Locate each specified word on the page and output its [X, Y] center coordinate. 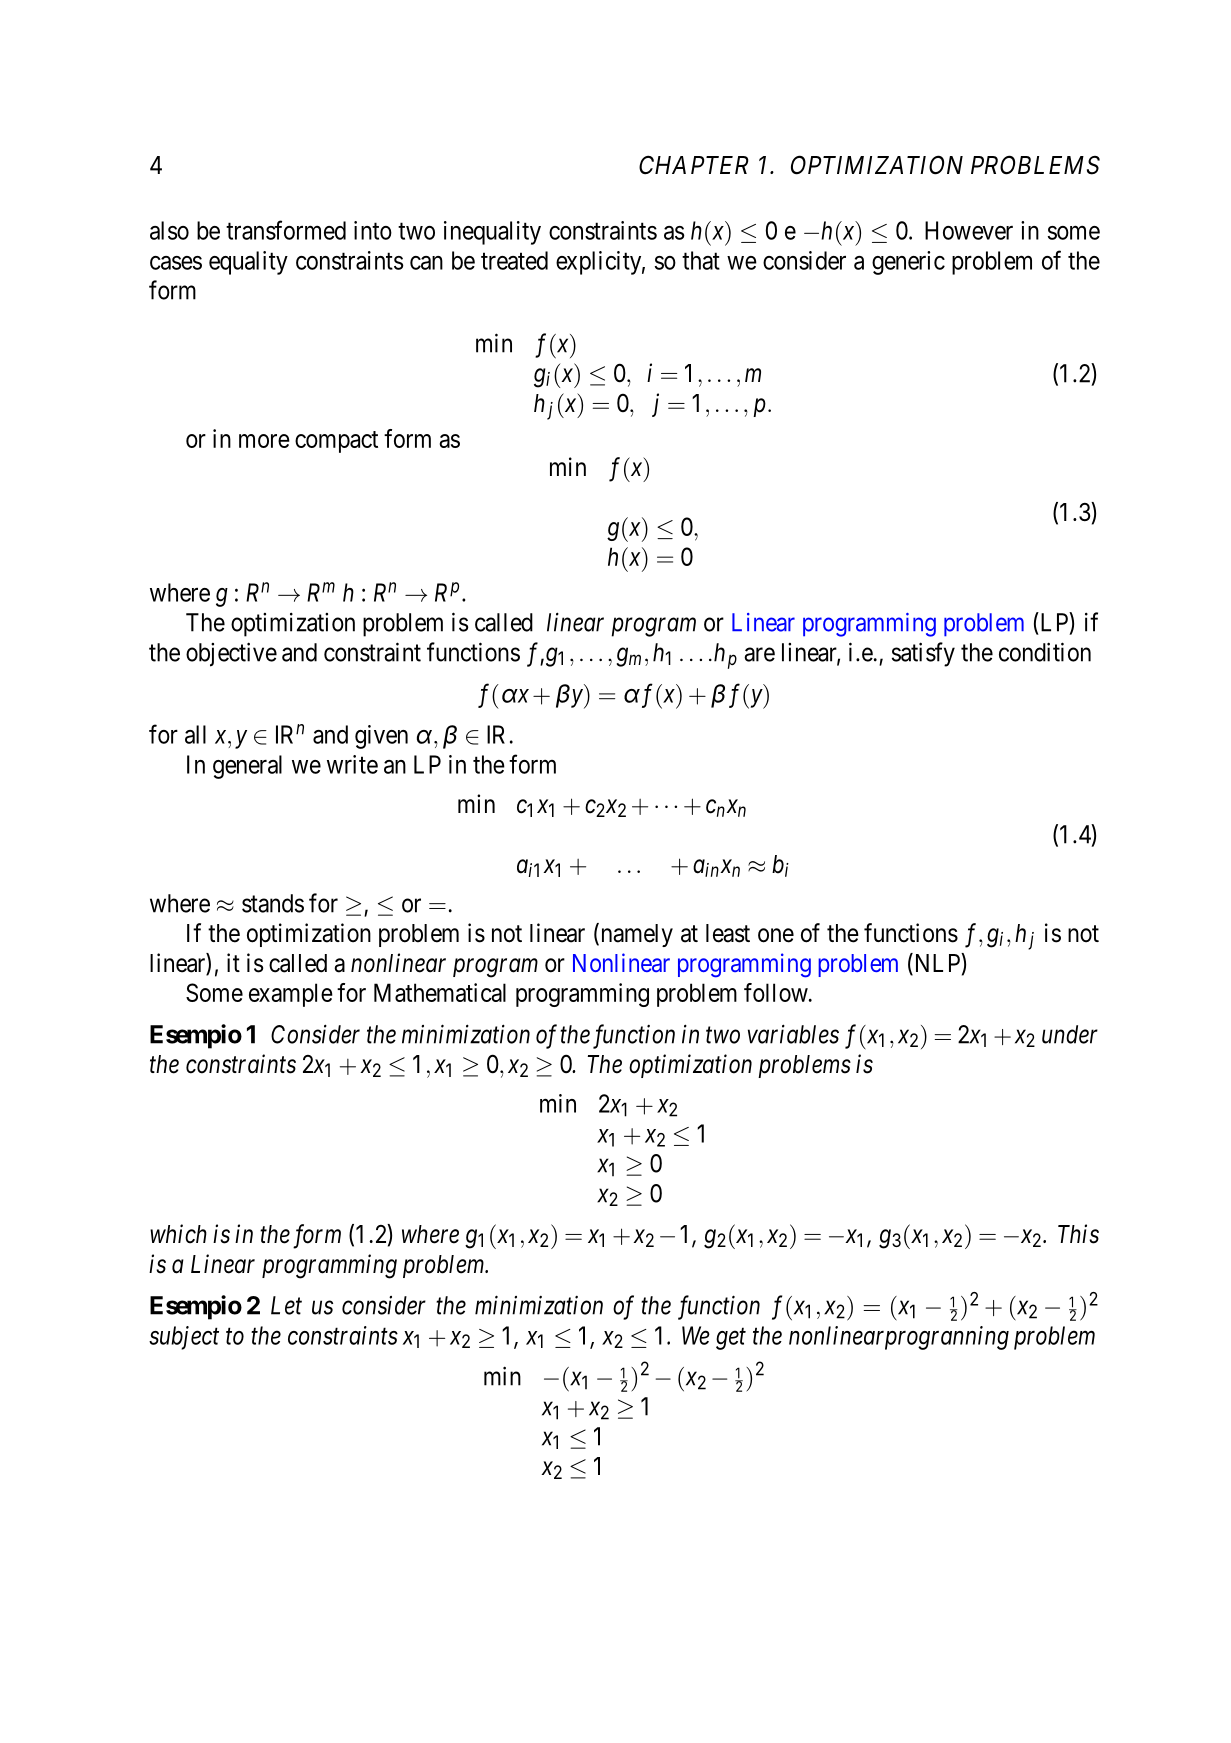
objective [231, 654]
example [291, 995]
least [728, 933]
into [373, 230]
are [759, 654]
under [1070, 1034]
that [701, 260]
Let [286, 1305]
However [969, 230]
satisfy [923, 654]
